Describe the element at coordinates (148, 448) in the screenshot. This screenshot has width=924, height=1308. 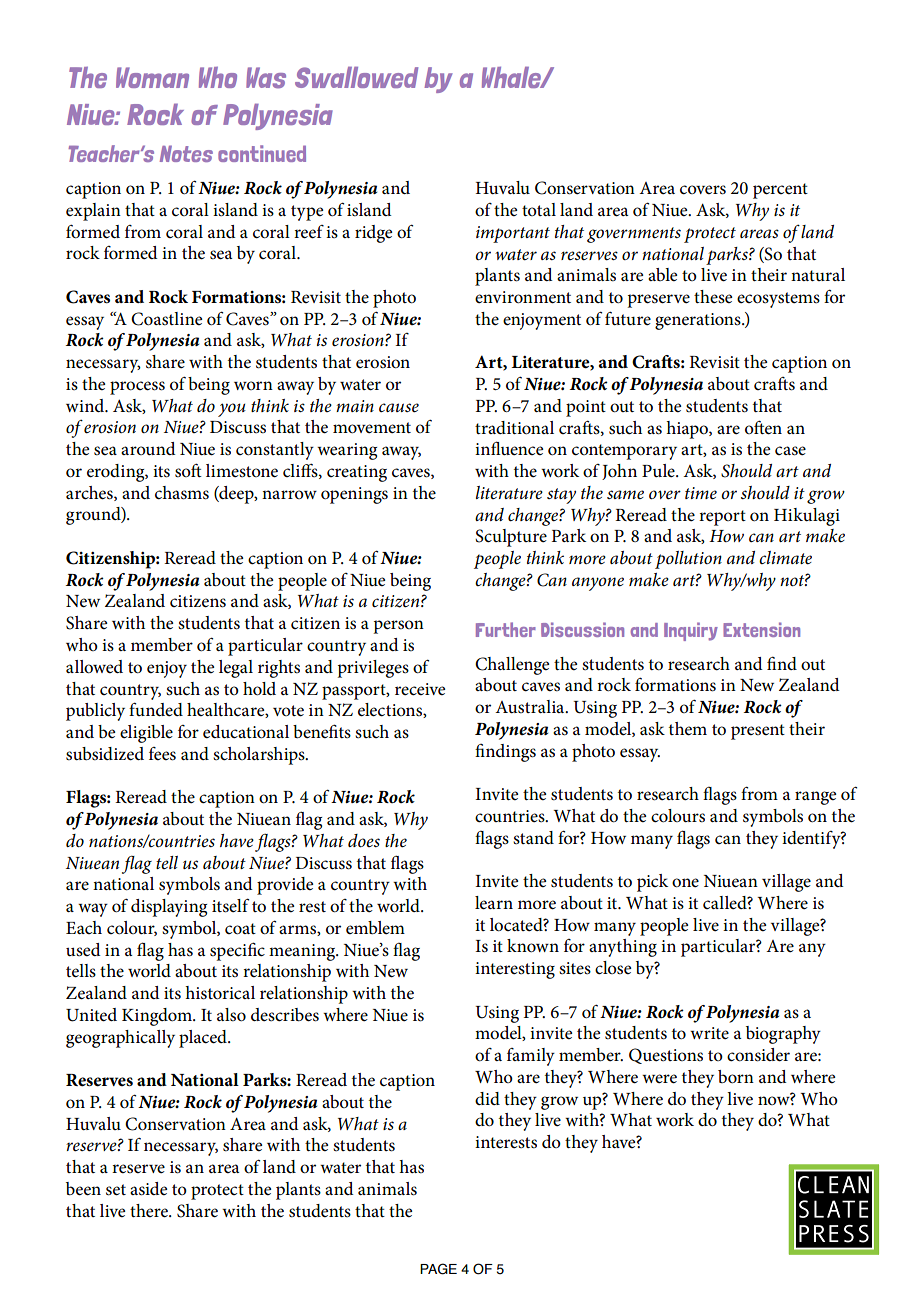
I see `around` at that location.
